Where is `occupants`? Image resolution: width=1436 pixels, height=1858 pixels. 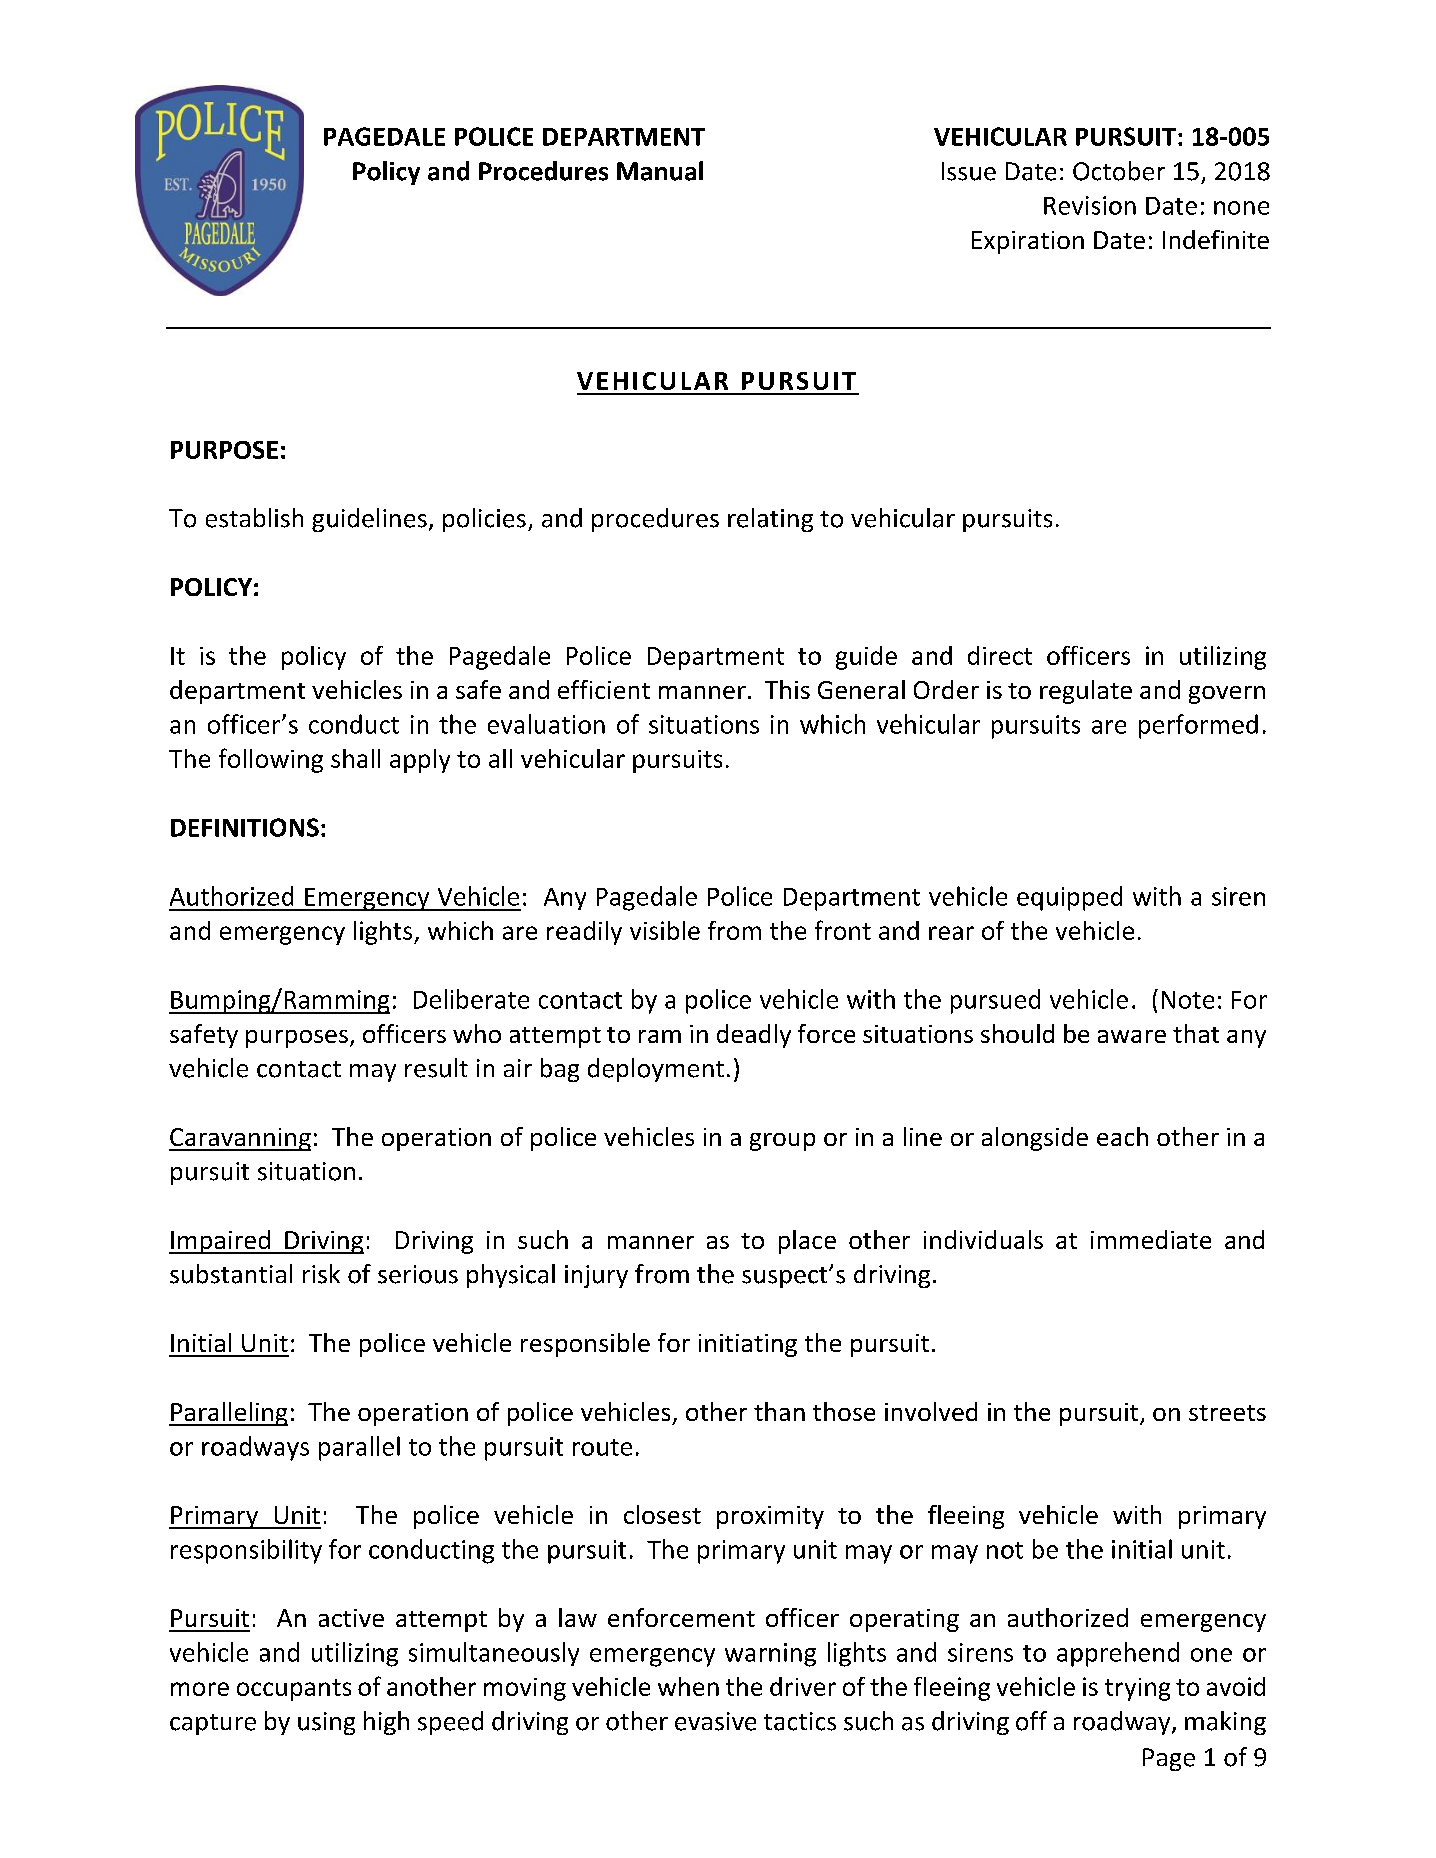 occupants is located at coordinates (294, 1690).
